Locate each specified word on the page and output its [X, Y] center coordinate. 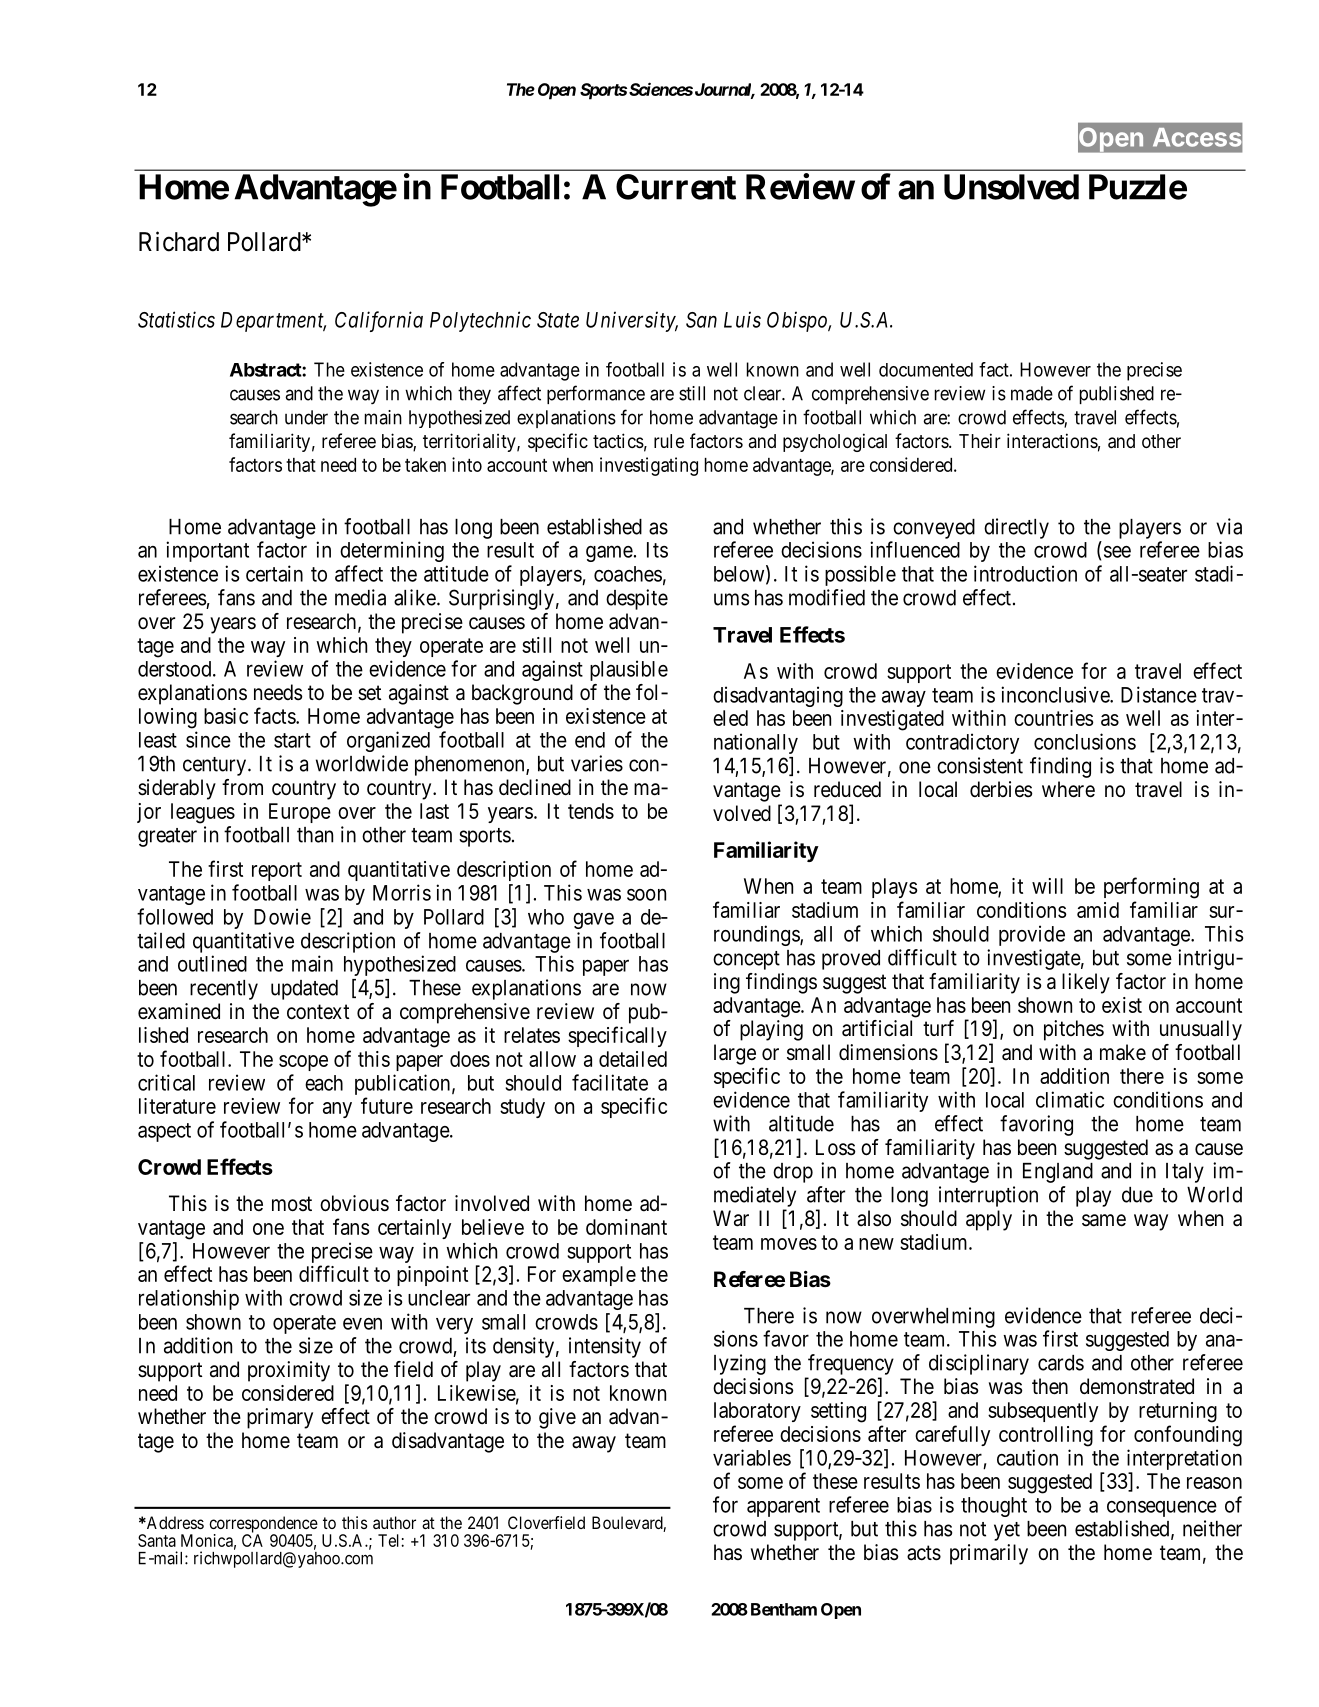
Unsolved [1011, 187]
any [337, 1110]
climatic [1070, 1099]
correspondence [263, 1525]
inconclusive [1056, 694]
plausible [629, 670]
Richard [179, 241]
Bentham [784, 1609]
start [292, 740]
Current [676, 187]
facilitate [610, 1082]
